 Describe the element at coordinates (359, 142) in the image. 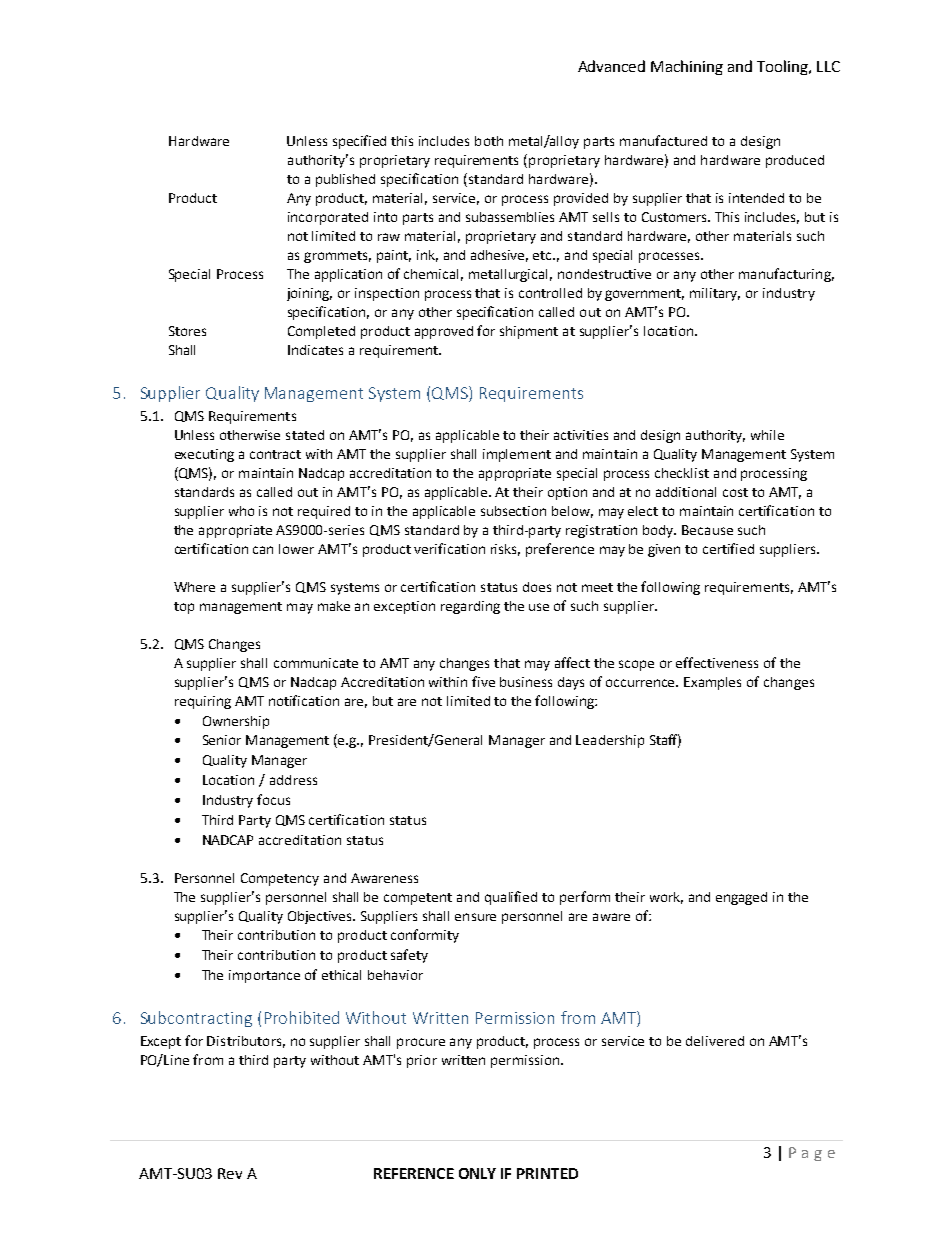

I see `specified` at that location.
